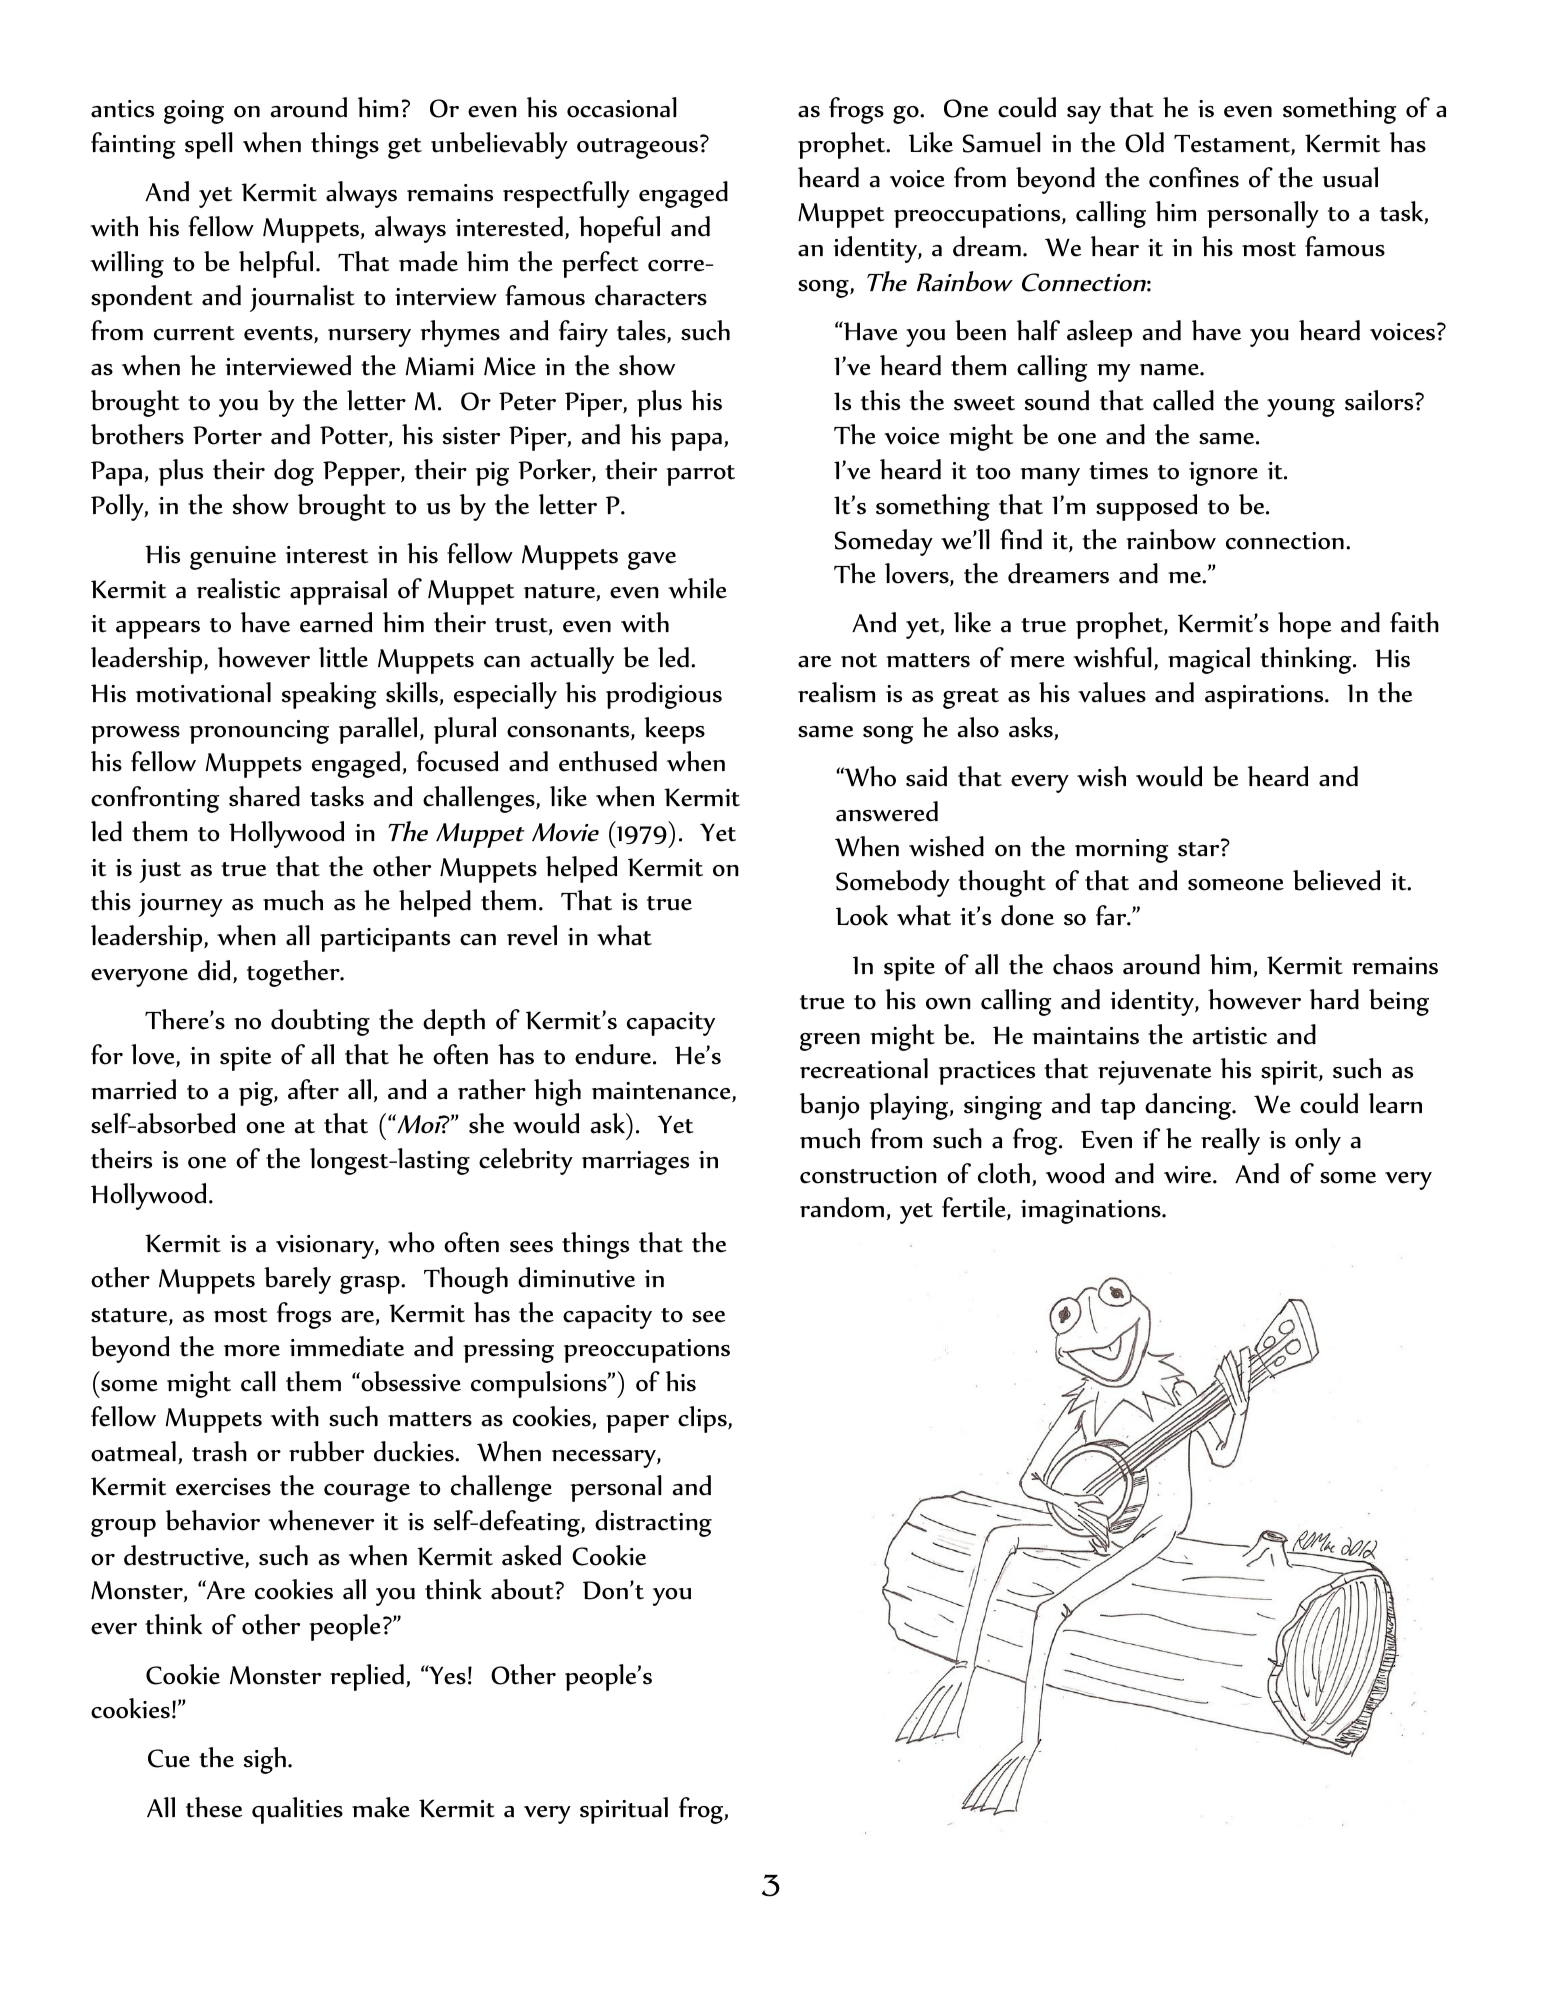  What do you see at coordinates (264, 796) in the screenshot?
I see `shared` at bounding box center [264, 796].
